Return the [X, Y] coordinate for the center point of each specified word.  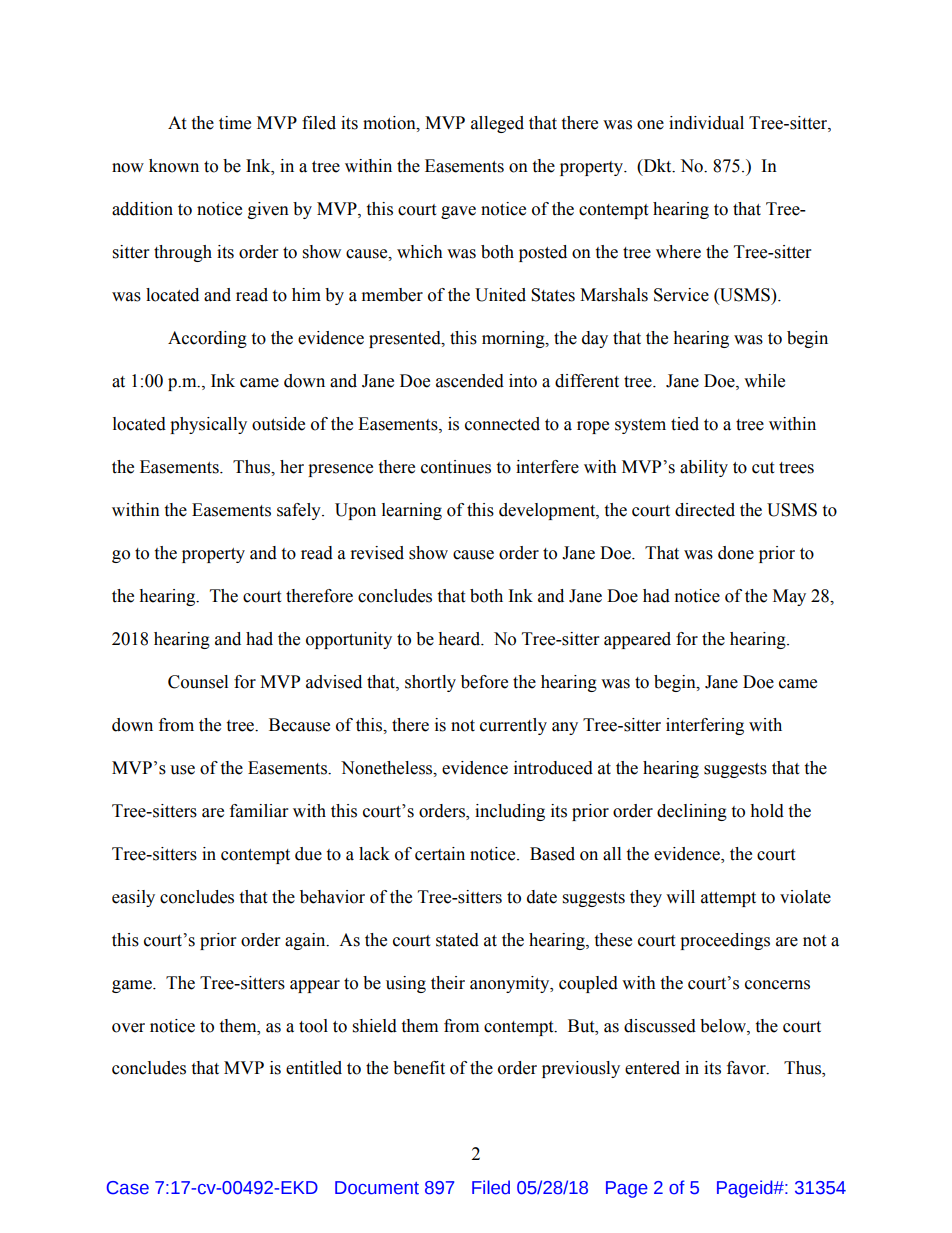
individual [706, 123]
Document [377, 1188]
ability [704, 468]
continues [456, 467]
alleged [497, 124]
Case [128, 1188]
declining [692, 812]
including [510, 812]
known [174, 166]
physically [208, 425]
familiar [259, 811]
